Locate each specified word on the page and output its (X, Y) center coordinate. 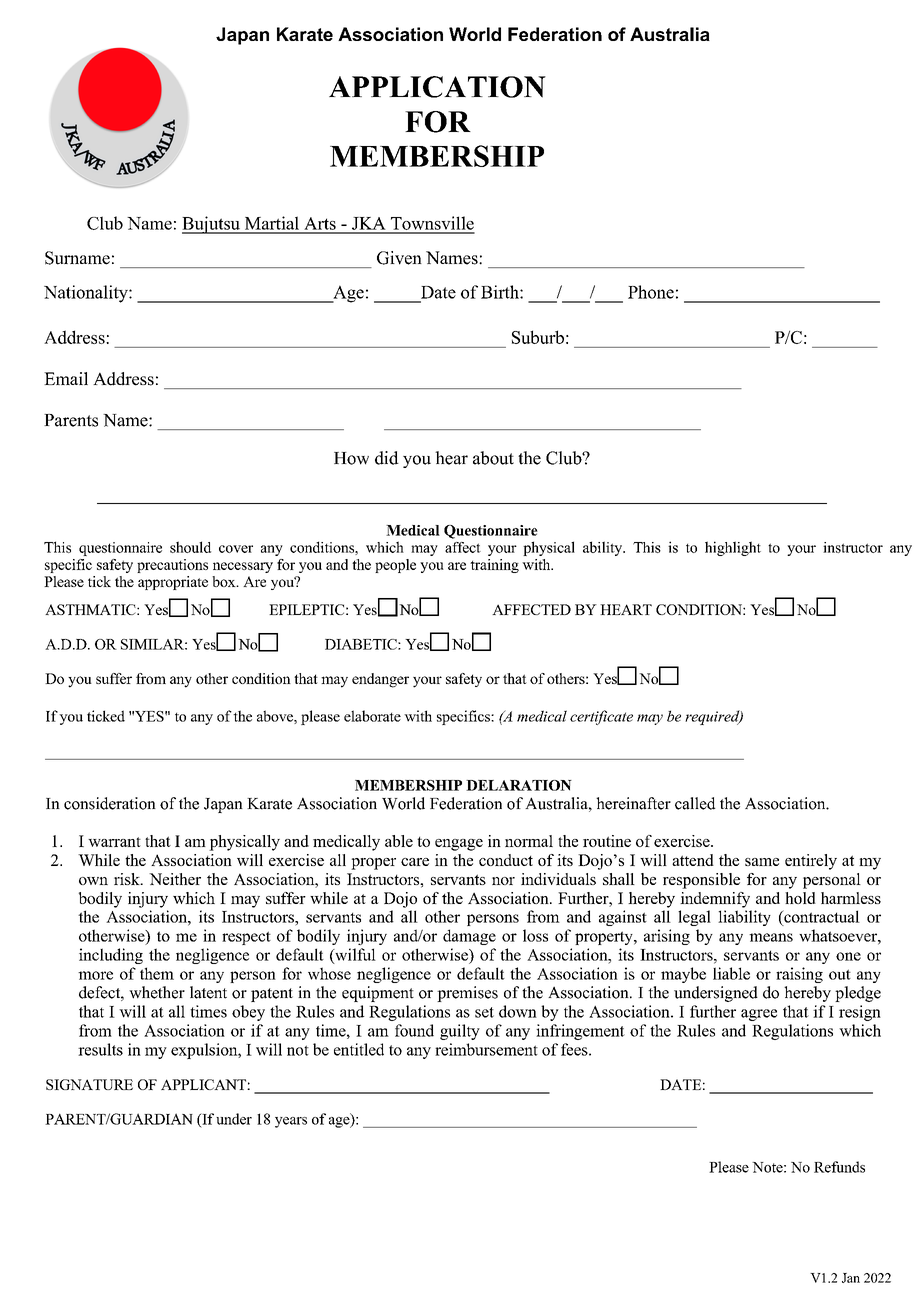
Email (66, 378)
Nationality (87, 294)
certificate (601, 717)
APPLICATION (437, 87)
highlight (733, 548)
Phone (651, 292)
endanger (380, 680)
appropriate (173, 583)
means (771, 937)
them (157, 973)
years (291, 1122)
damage (469, 937)
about (493, 458)
